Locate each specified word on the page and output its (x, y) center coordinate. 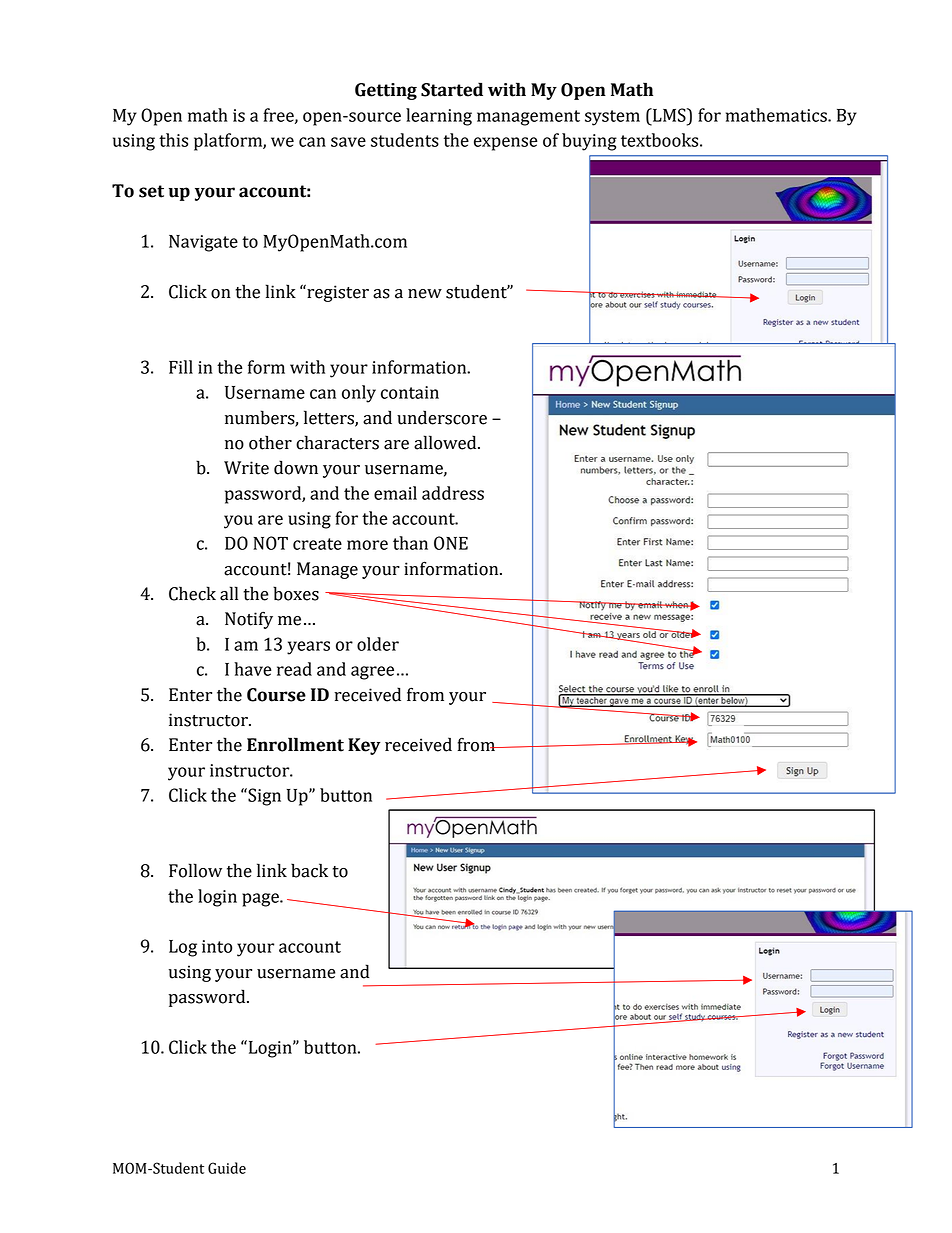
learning (439, 117)
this (173, 140)
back (309, 870)
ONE (451, 543)
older (378, 644)
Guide (227, 1168)
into (217, 946)
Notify (249, 620)
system (612, 118)
